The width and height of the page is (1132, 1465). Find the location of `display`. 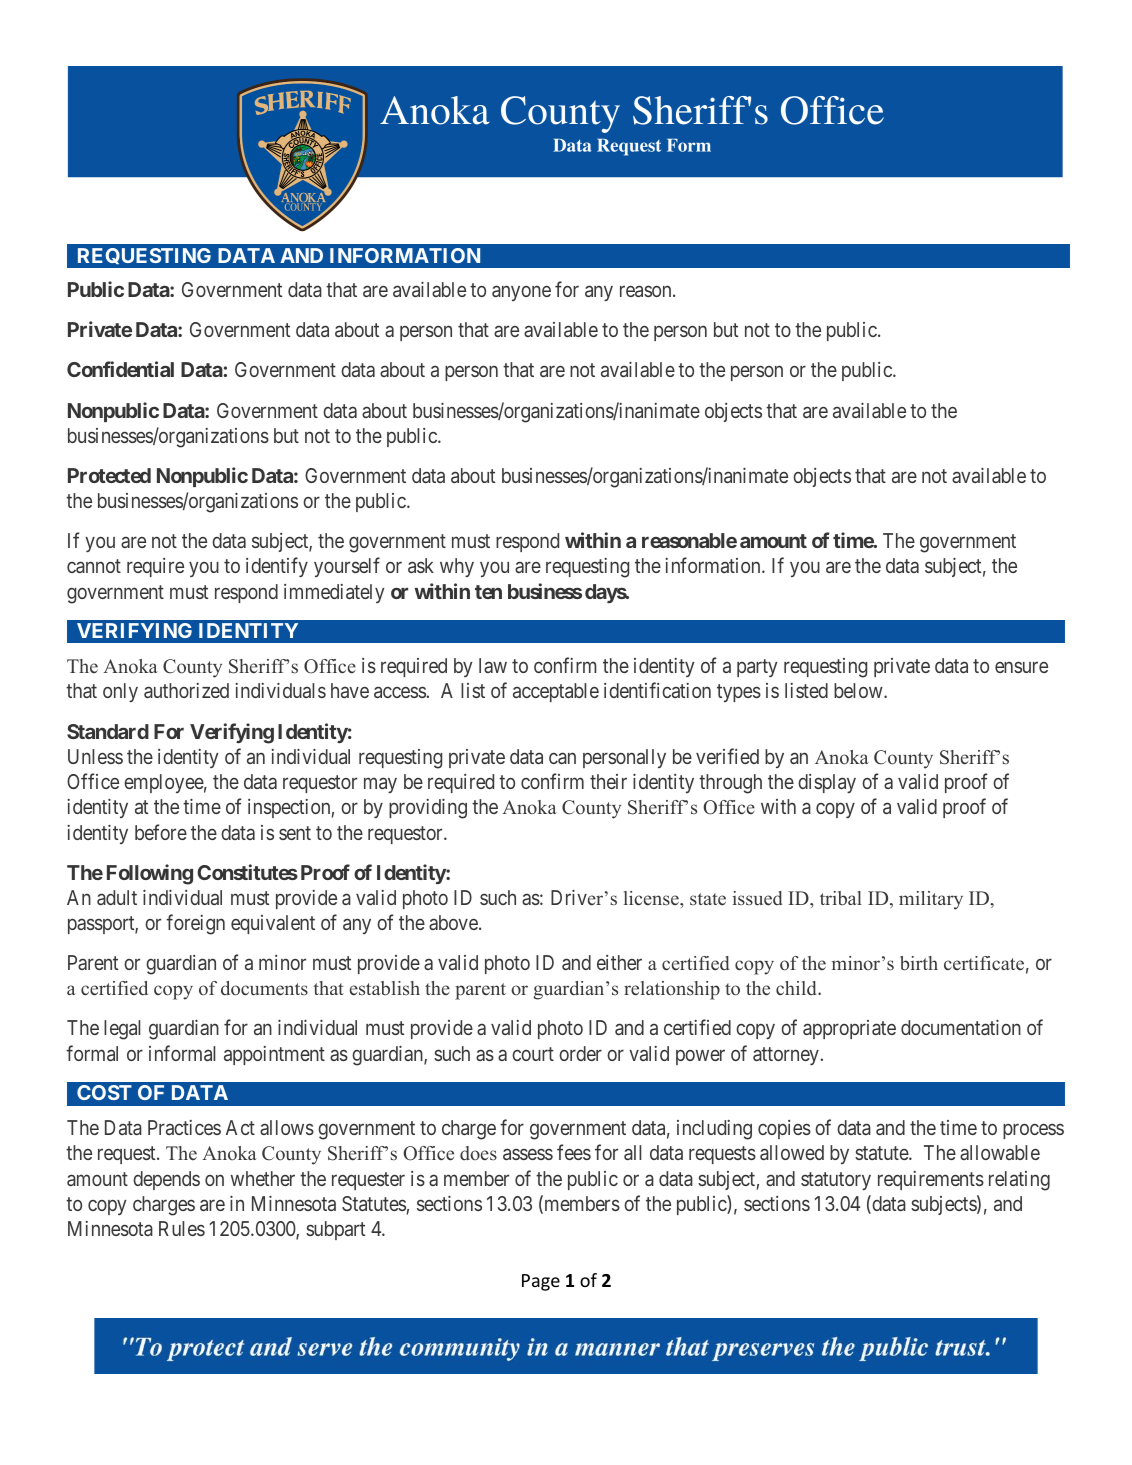

display is located at coordinates (827, 783).
